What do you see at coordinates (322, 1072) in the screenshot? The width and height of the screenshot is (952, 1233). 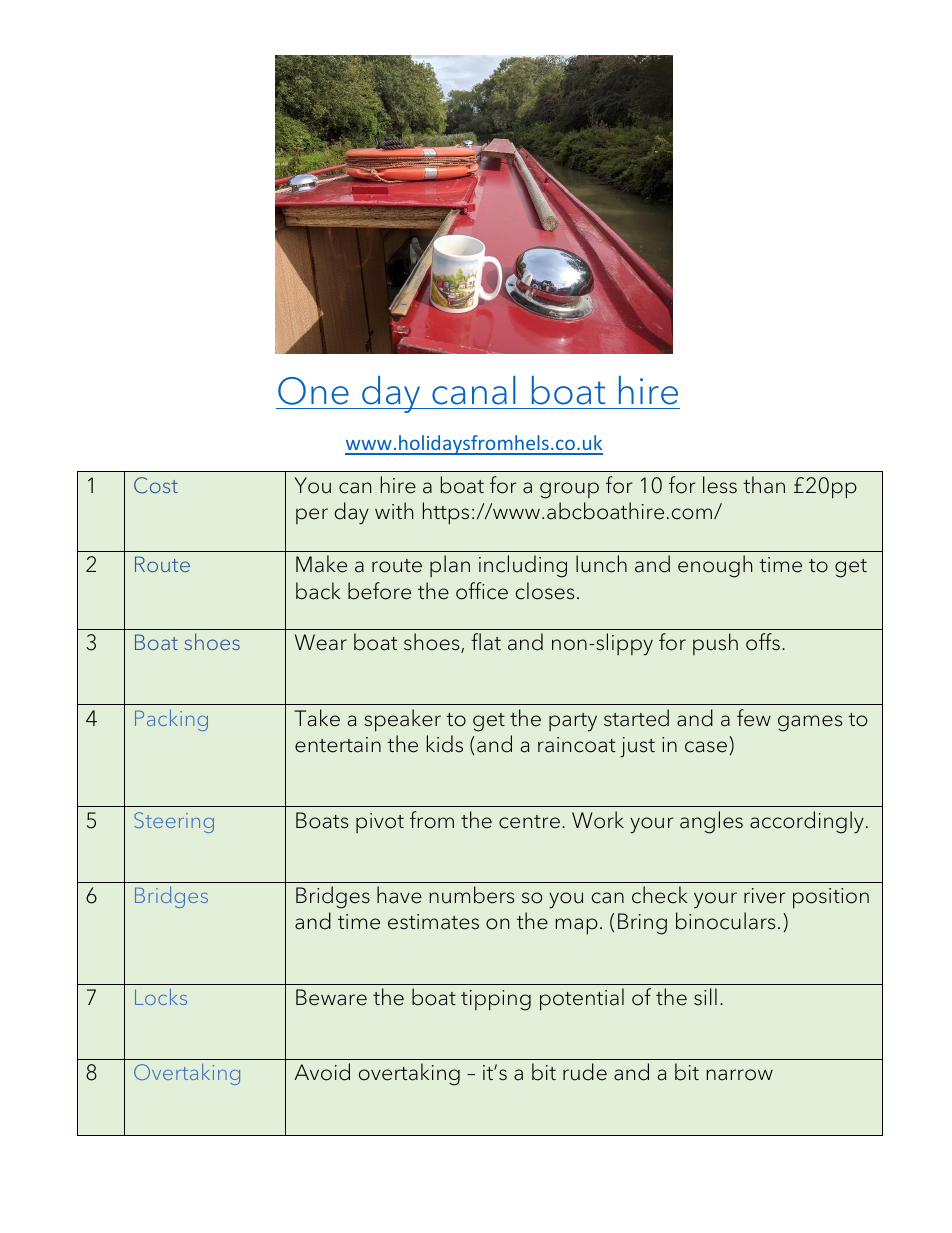 I see `Avoid` at bounding box center [322, 1072].
